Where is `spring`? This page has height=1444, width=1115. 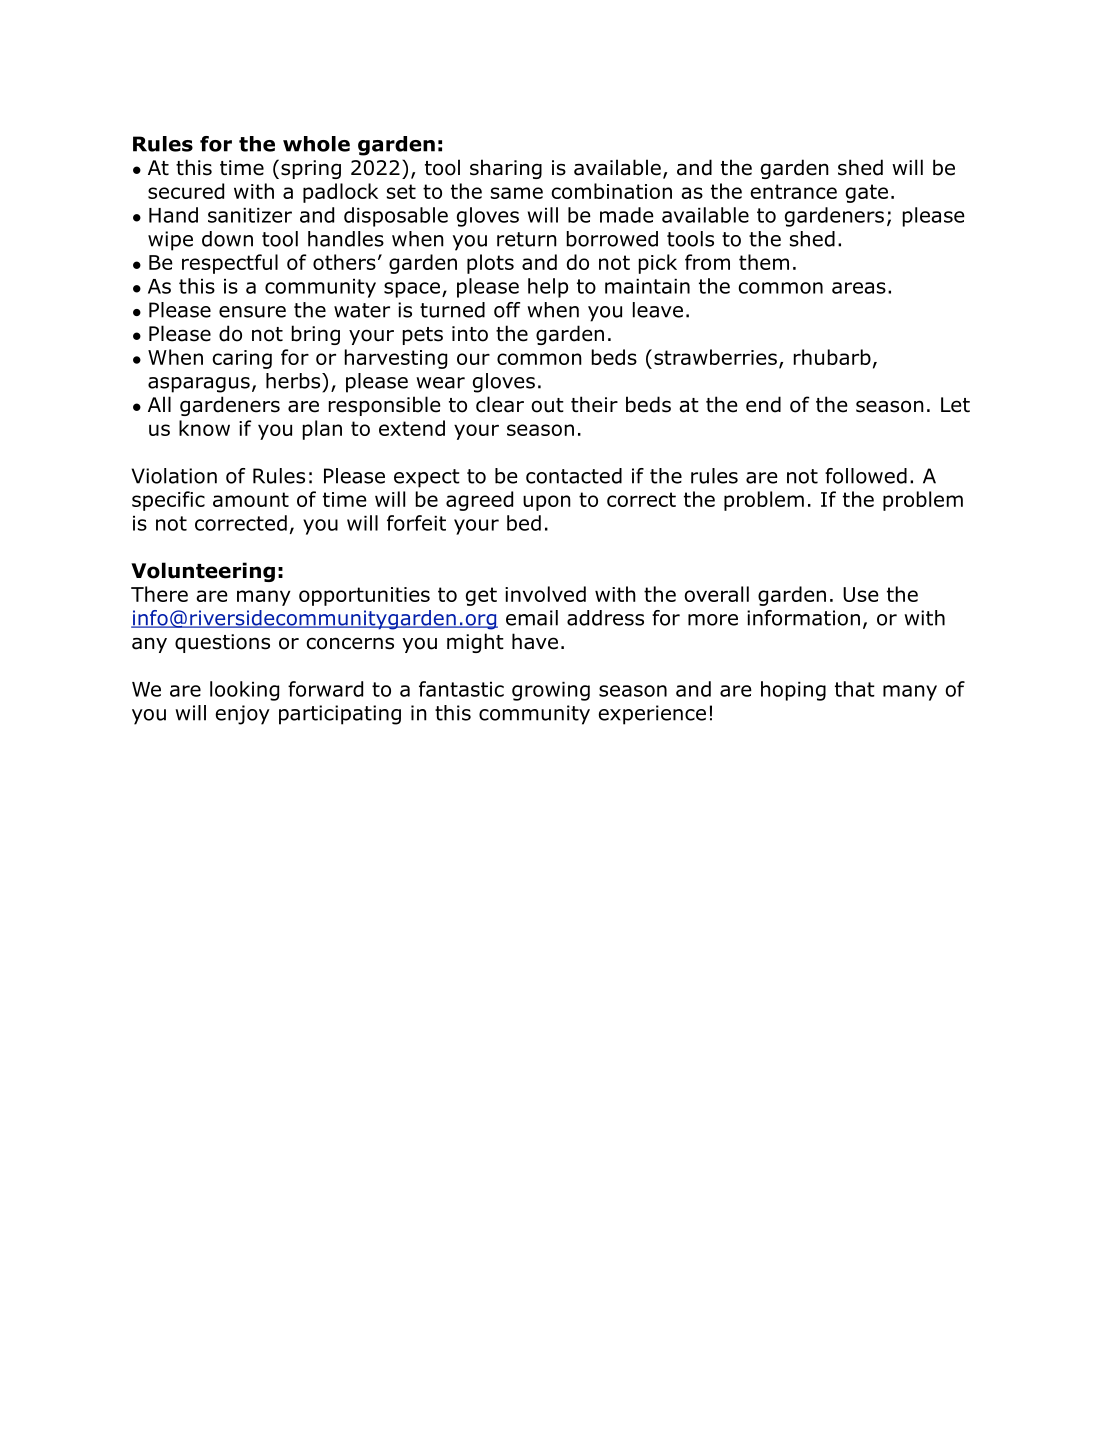 spring is located at coordinates (311, 169).
